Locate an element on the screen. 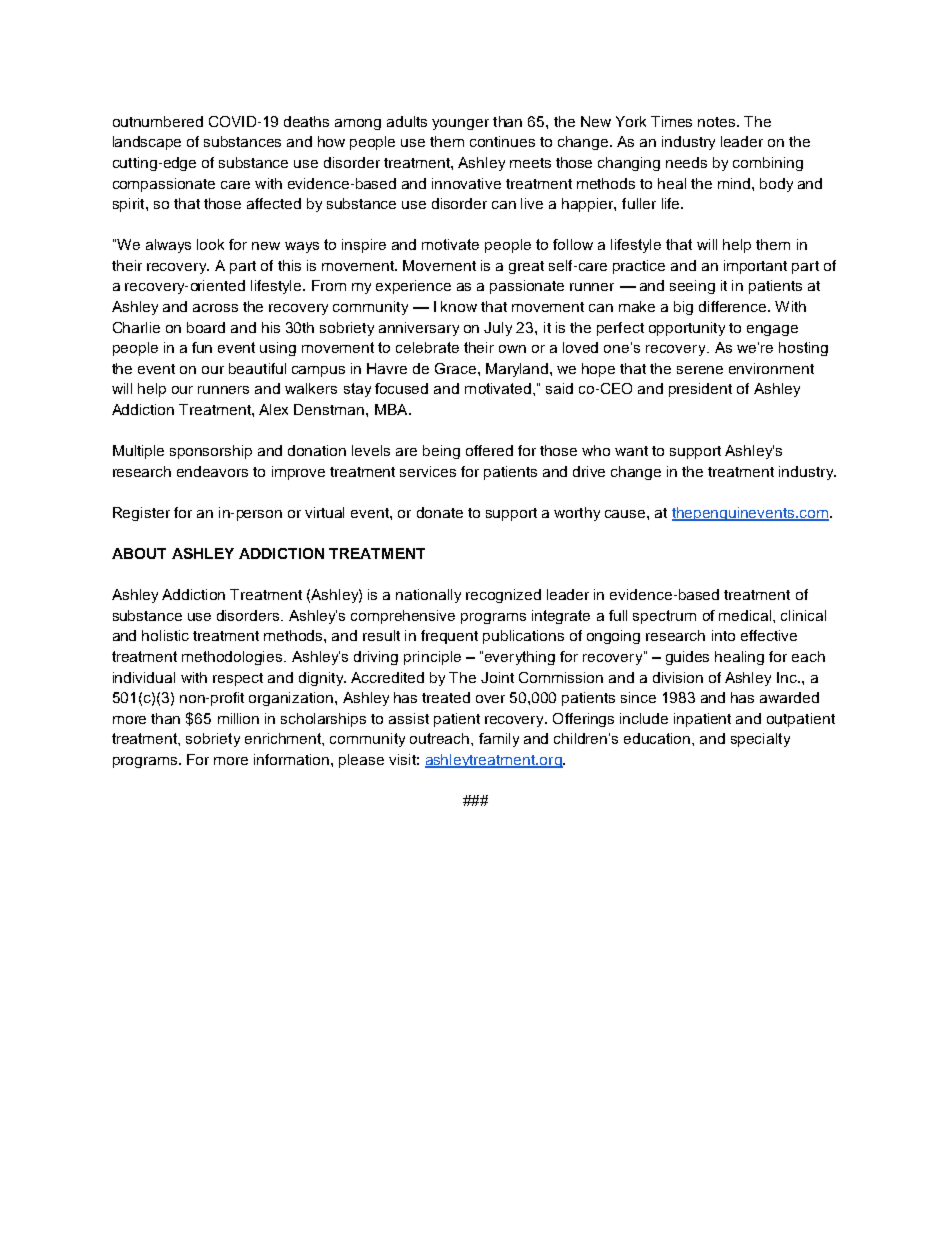  notes is located at coordinates (718, 122).
